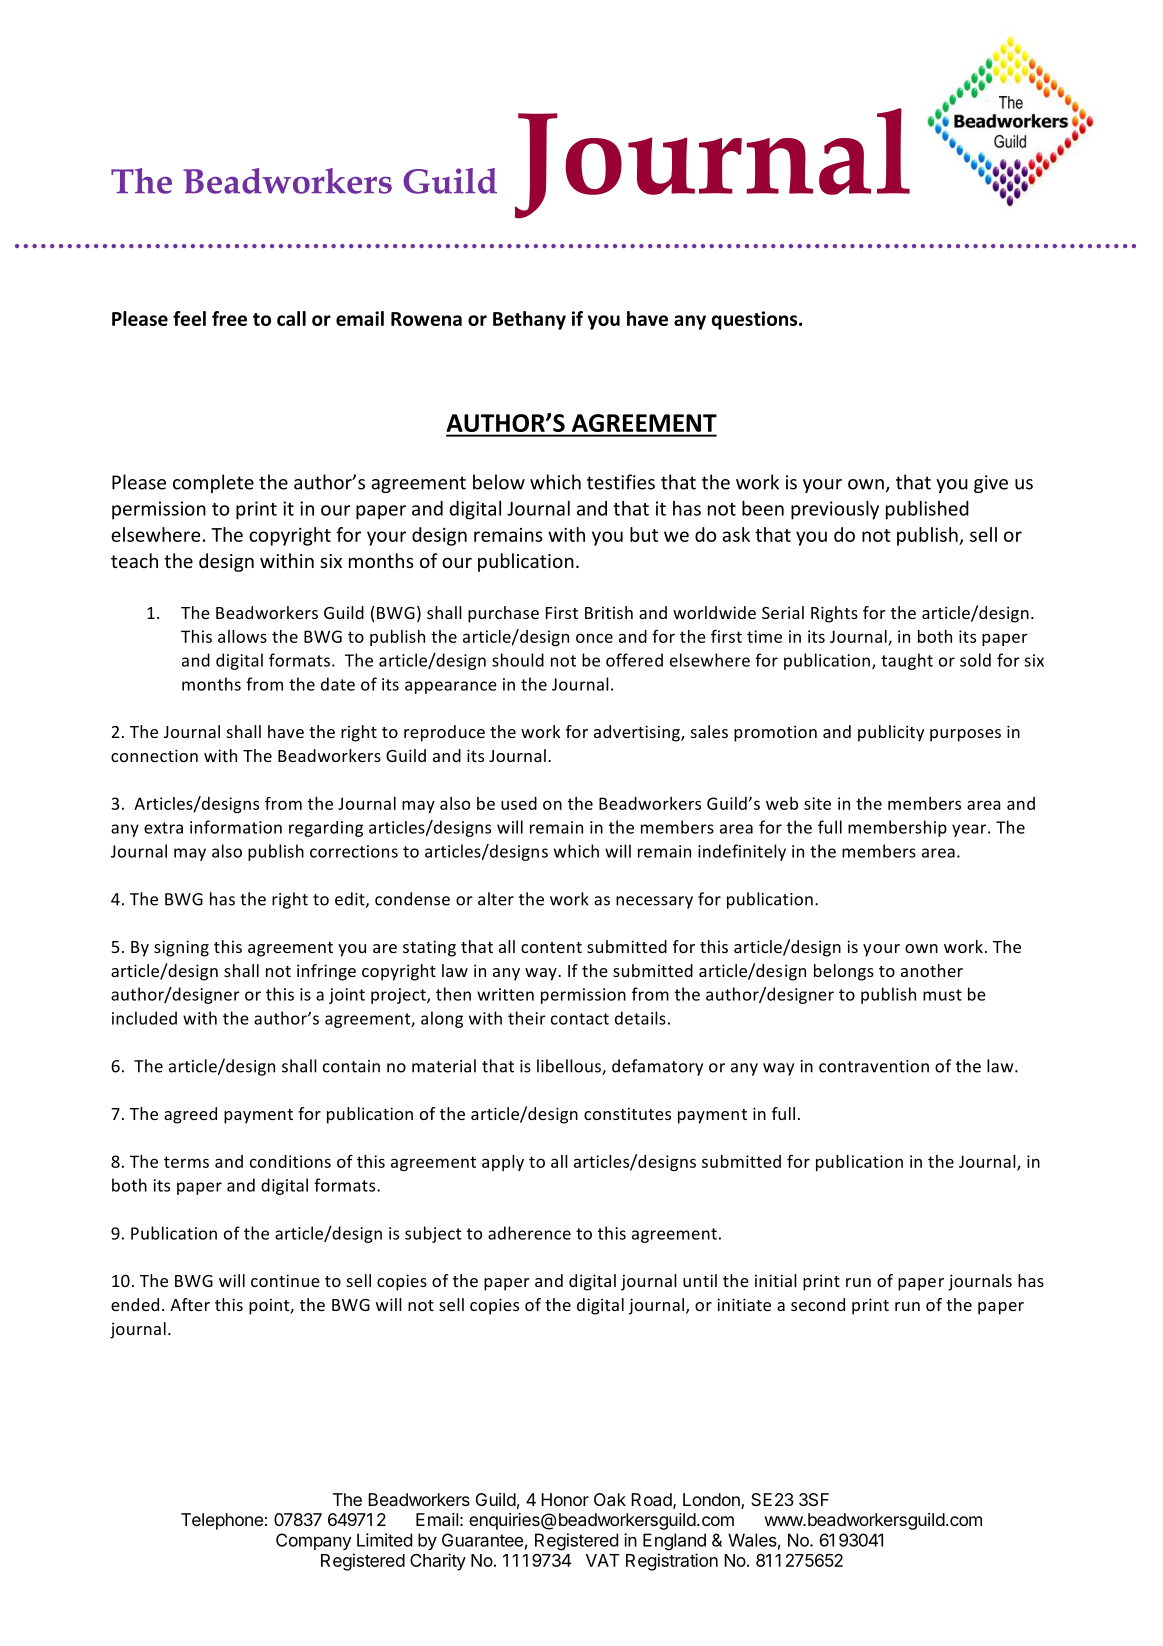  I want to click on free, so click(229, 318).
